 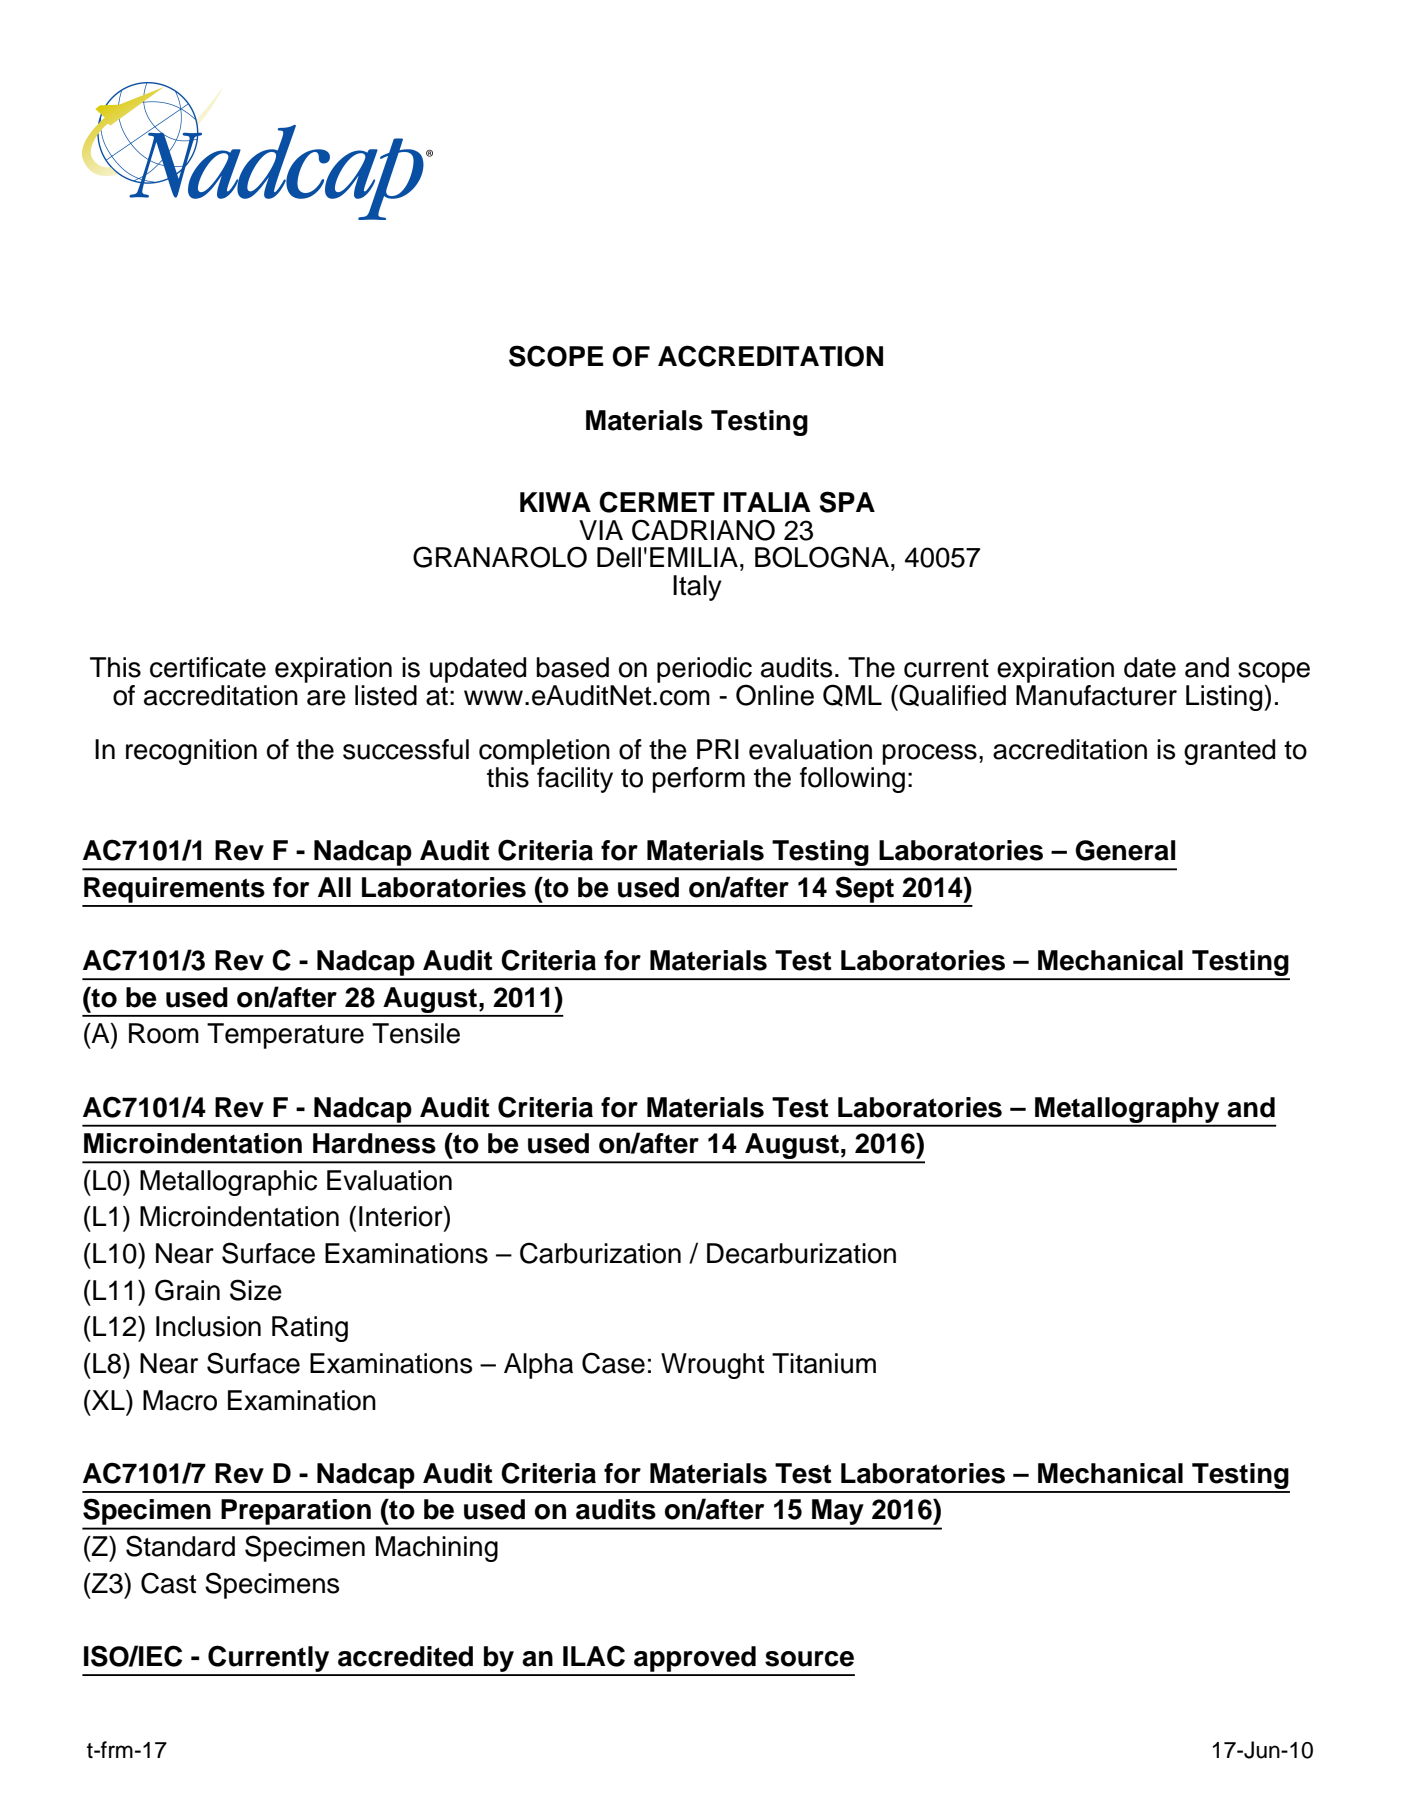 What do you see at coordinates (697, 588) in the image?
I see `Italy` at bounding box center [697, 588].
